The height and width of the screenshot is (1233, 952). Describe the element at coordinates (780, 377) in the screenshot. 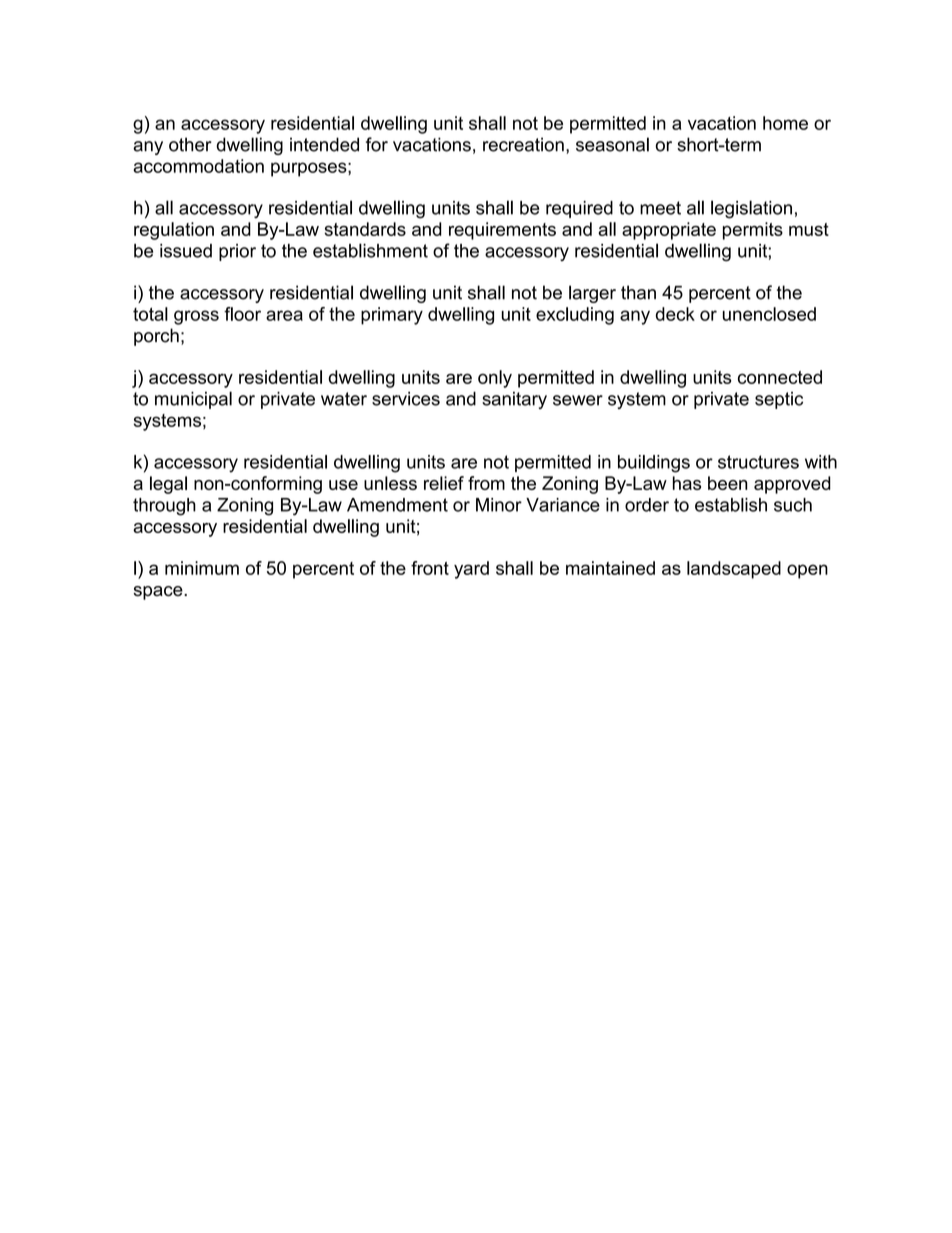

I see `connected` at that location.
